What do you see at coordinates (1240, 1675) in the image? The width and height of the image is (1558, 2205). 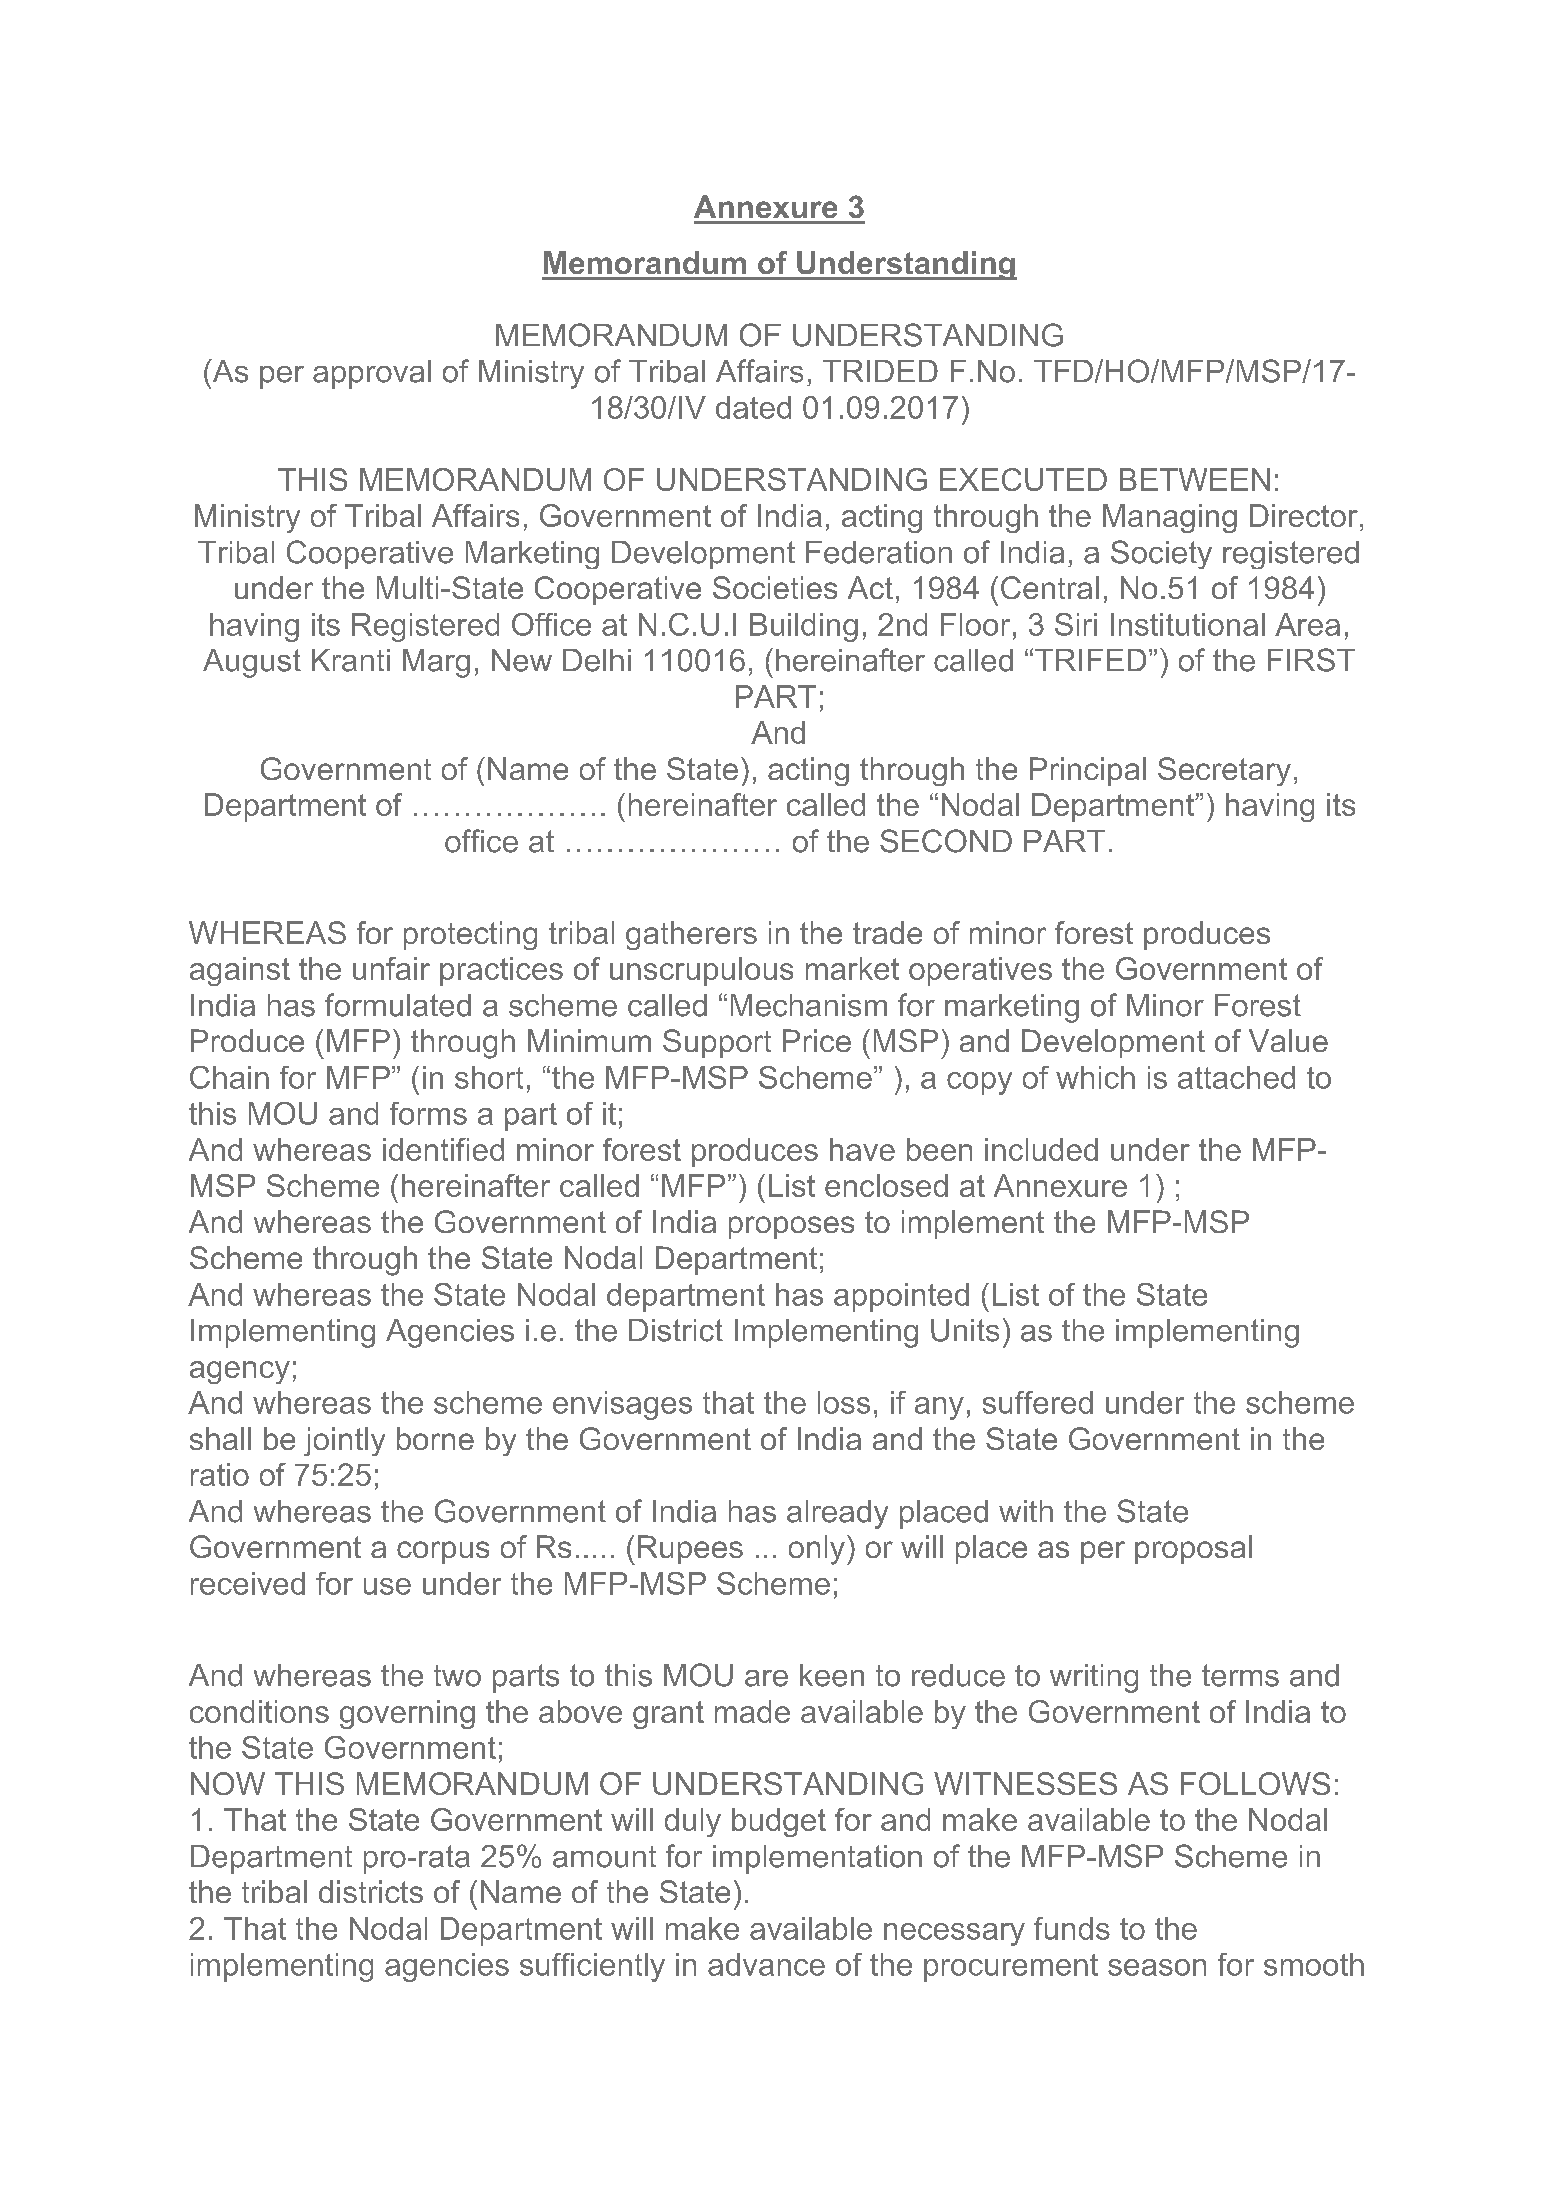 I see `terms` at bounding box center [1240, 1675].
